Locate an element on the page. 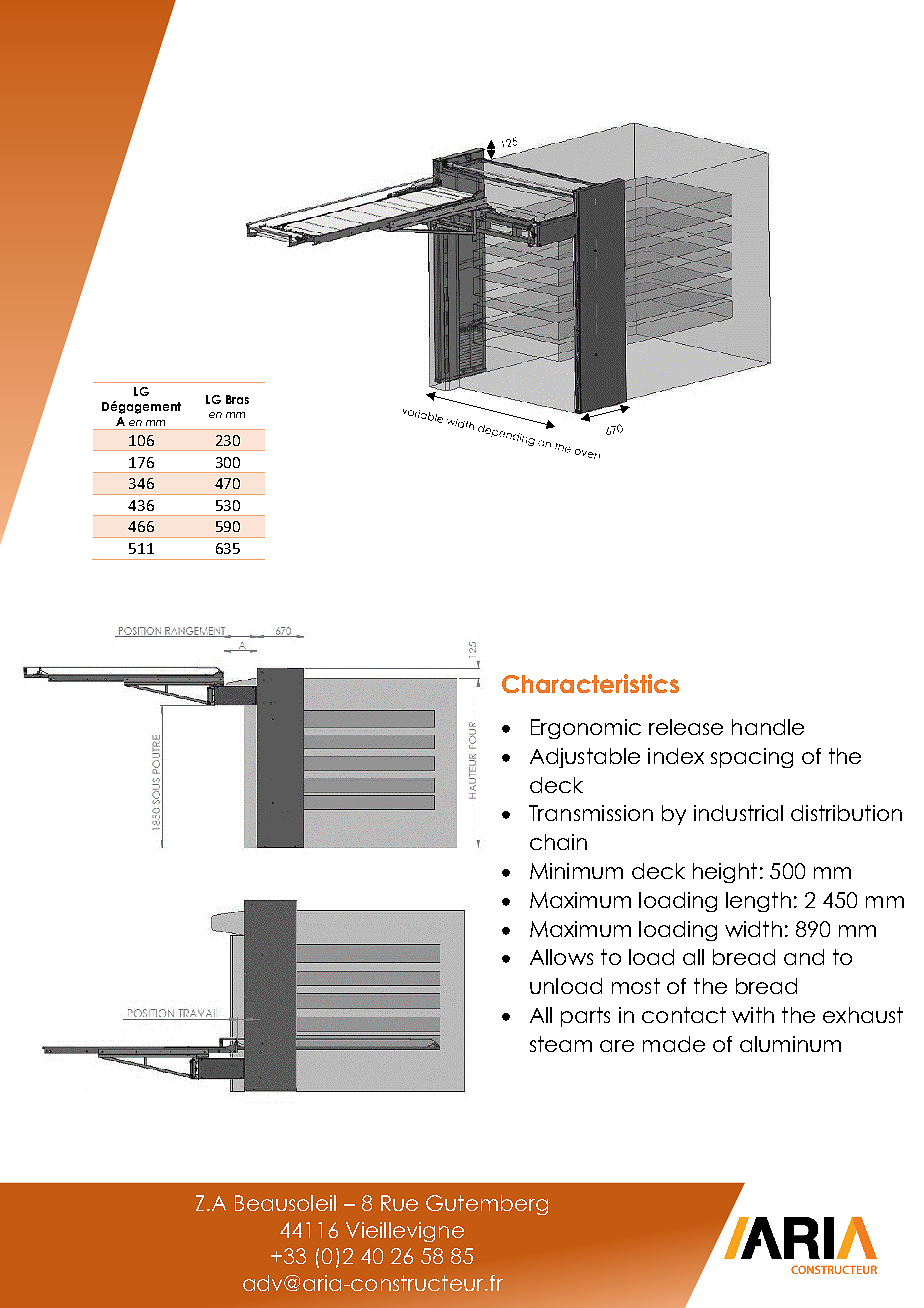  with is located at coordinates (753, 1015).
